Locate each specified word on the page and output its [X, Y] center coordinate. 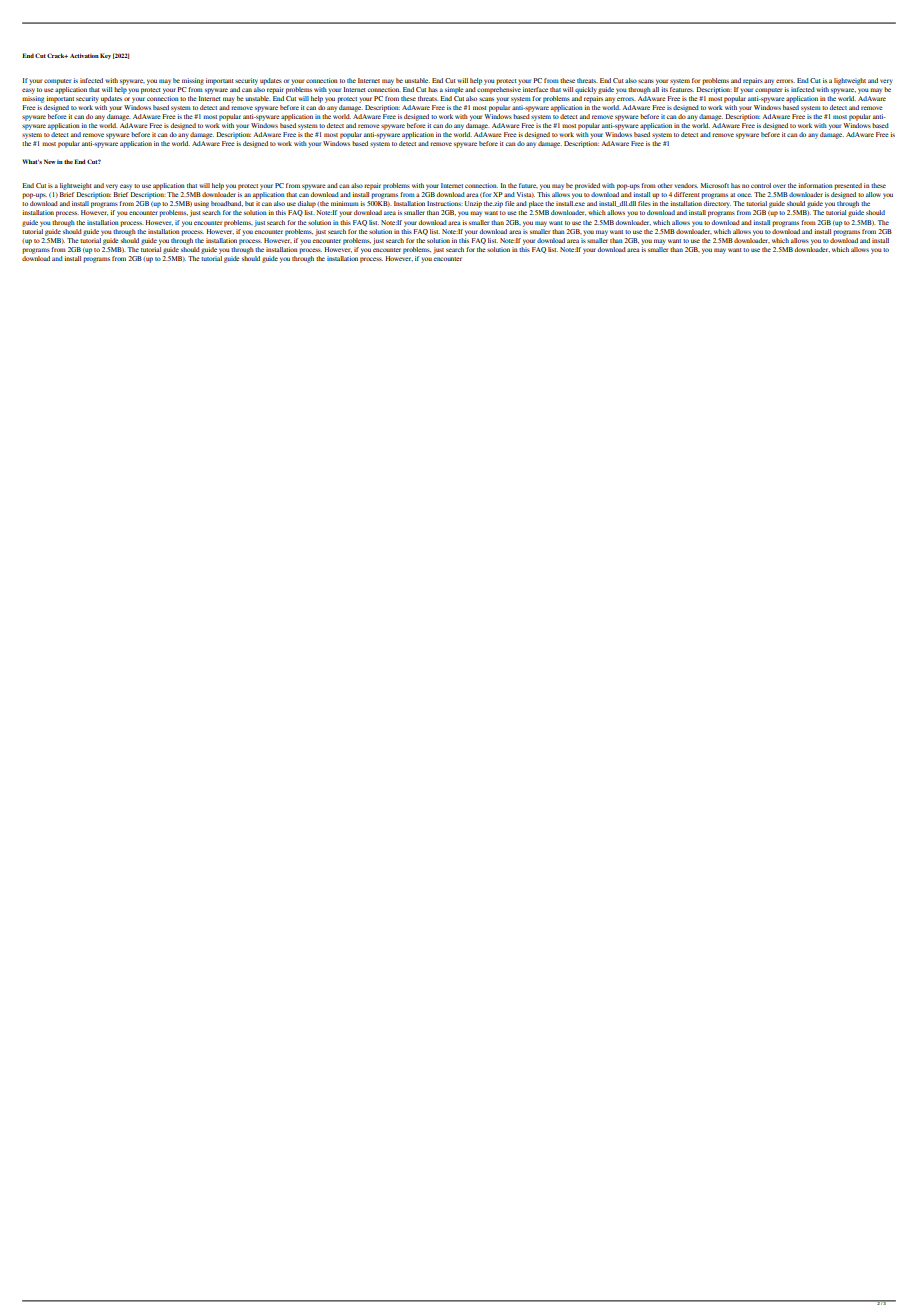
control [761, 185]
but [249, 203]
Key [105, 56]
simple [454, 90]
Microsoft [715, 185]
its [664, 89]
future [528, 185]
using [201, 204]
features [682, 89]
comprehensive [499, 90]
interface [535, 89]
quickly [586, 90]
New [50, 161]
